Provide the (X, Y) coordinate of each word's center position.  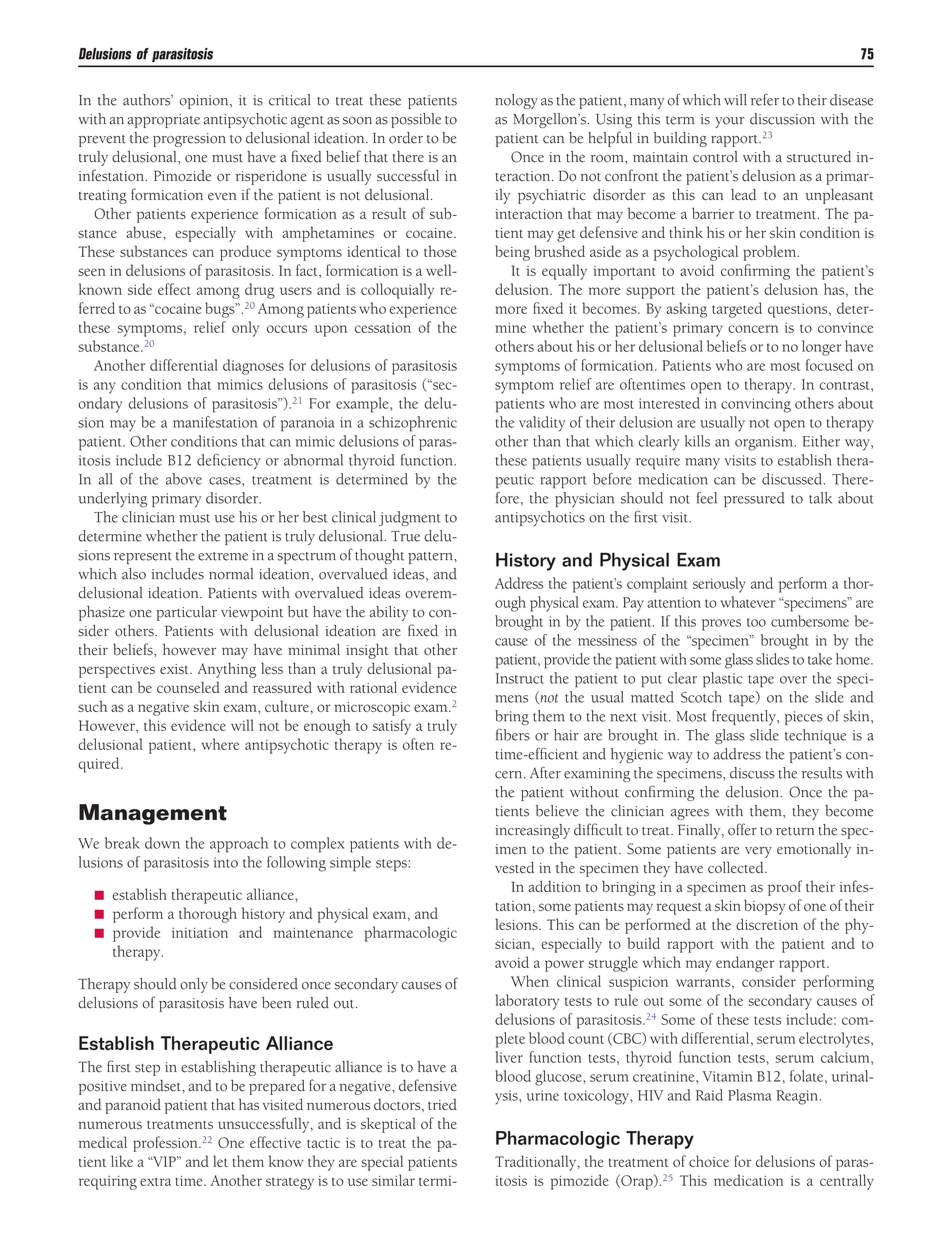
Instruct (520, 678)
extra (155, 1181)
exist (175, 669)
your (730, 122)
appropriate (163, 121)
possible (416, 120)
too (756, 622)
